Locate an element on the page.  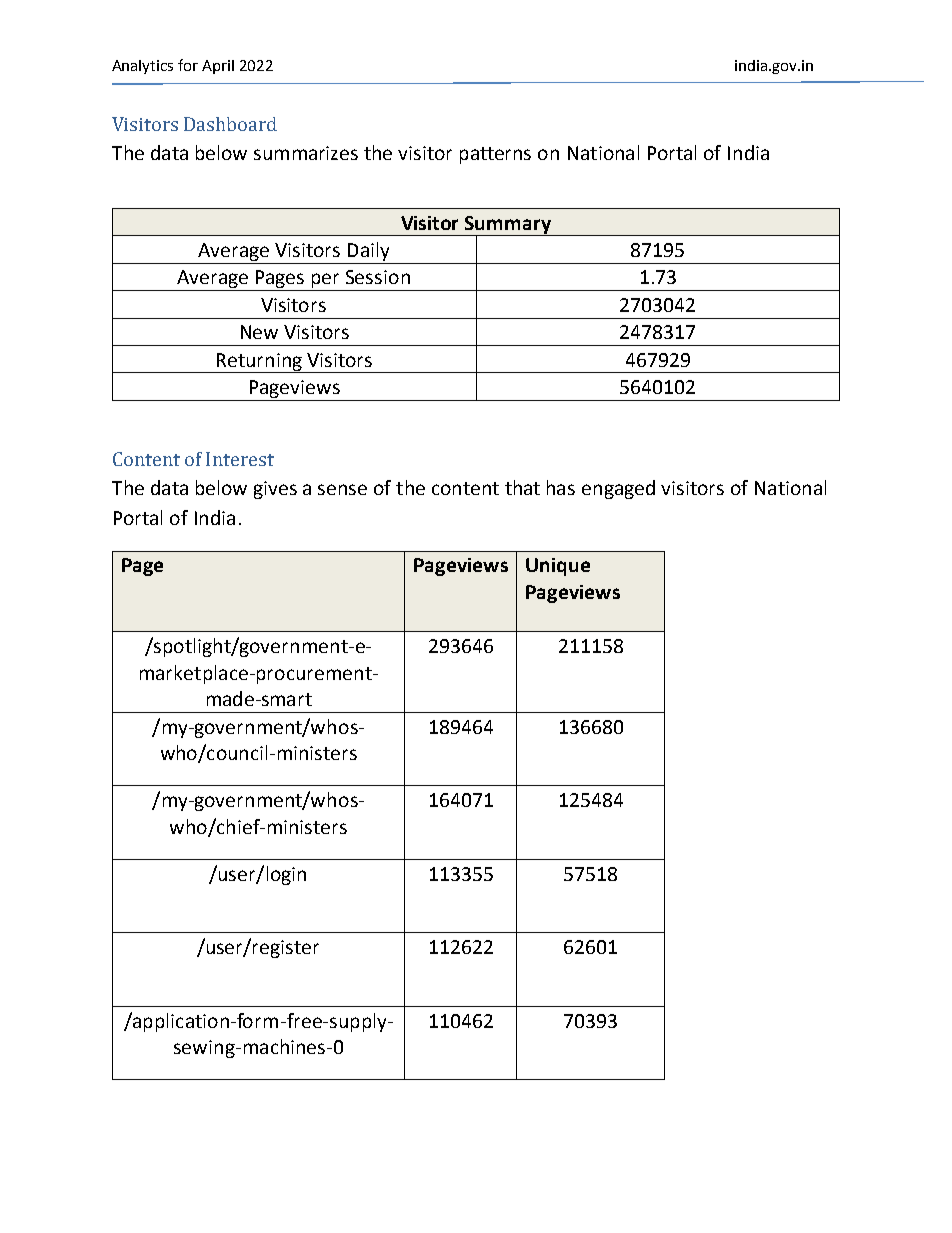
has is located at coordinates (561, 487).
